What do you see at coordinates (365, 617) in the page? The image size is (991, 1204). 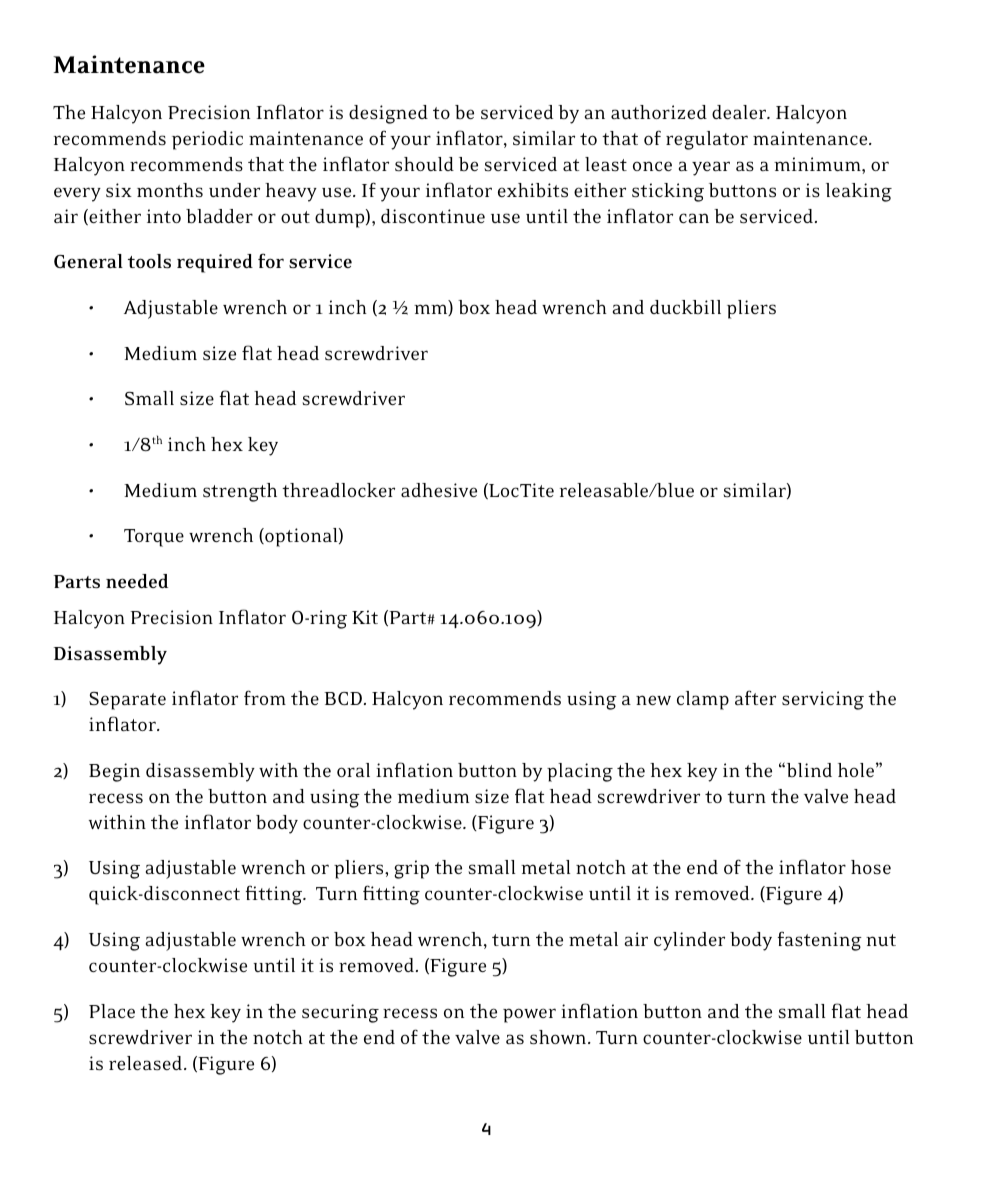 I see `Kit` at bounding box center [365, 617].
